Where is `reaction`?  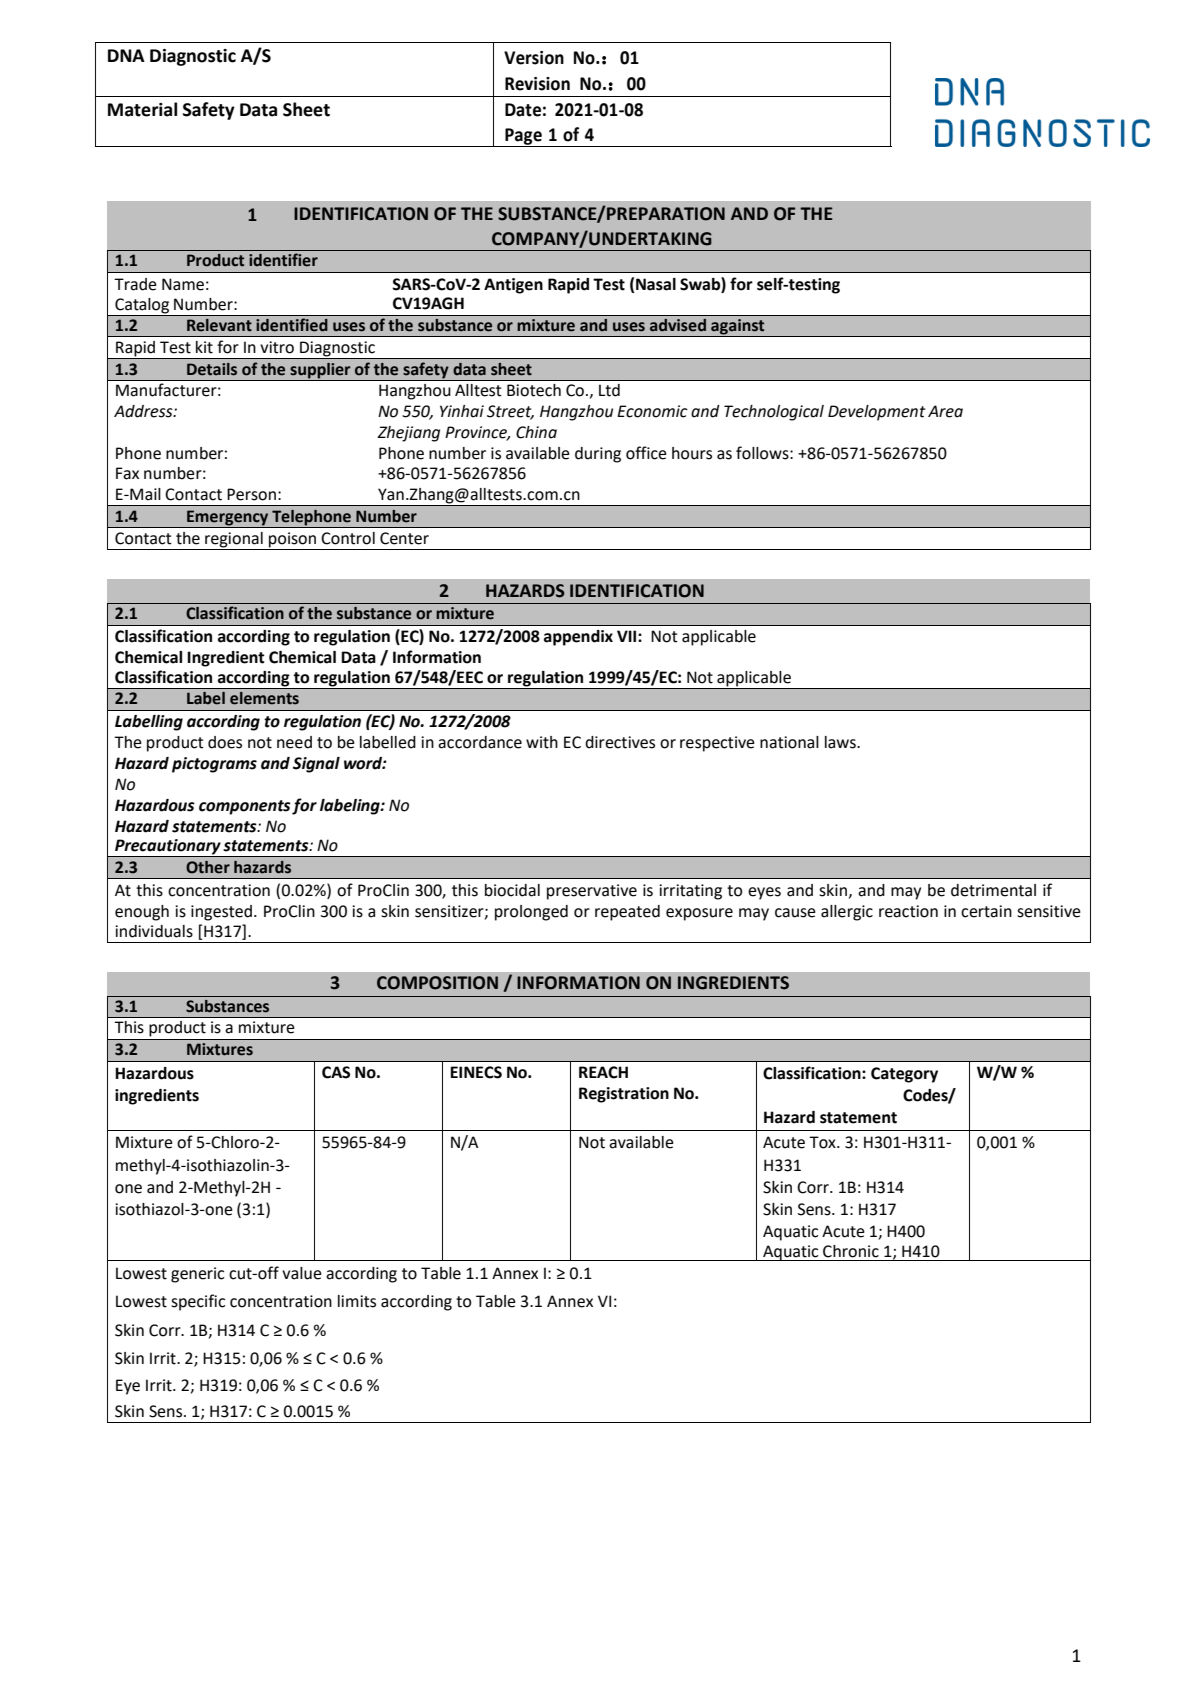
reaction is located at coordinates (908, 911).
